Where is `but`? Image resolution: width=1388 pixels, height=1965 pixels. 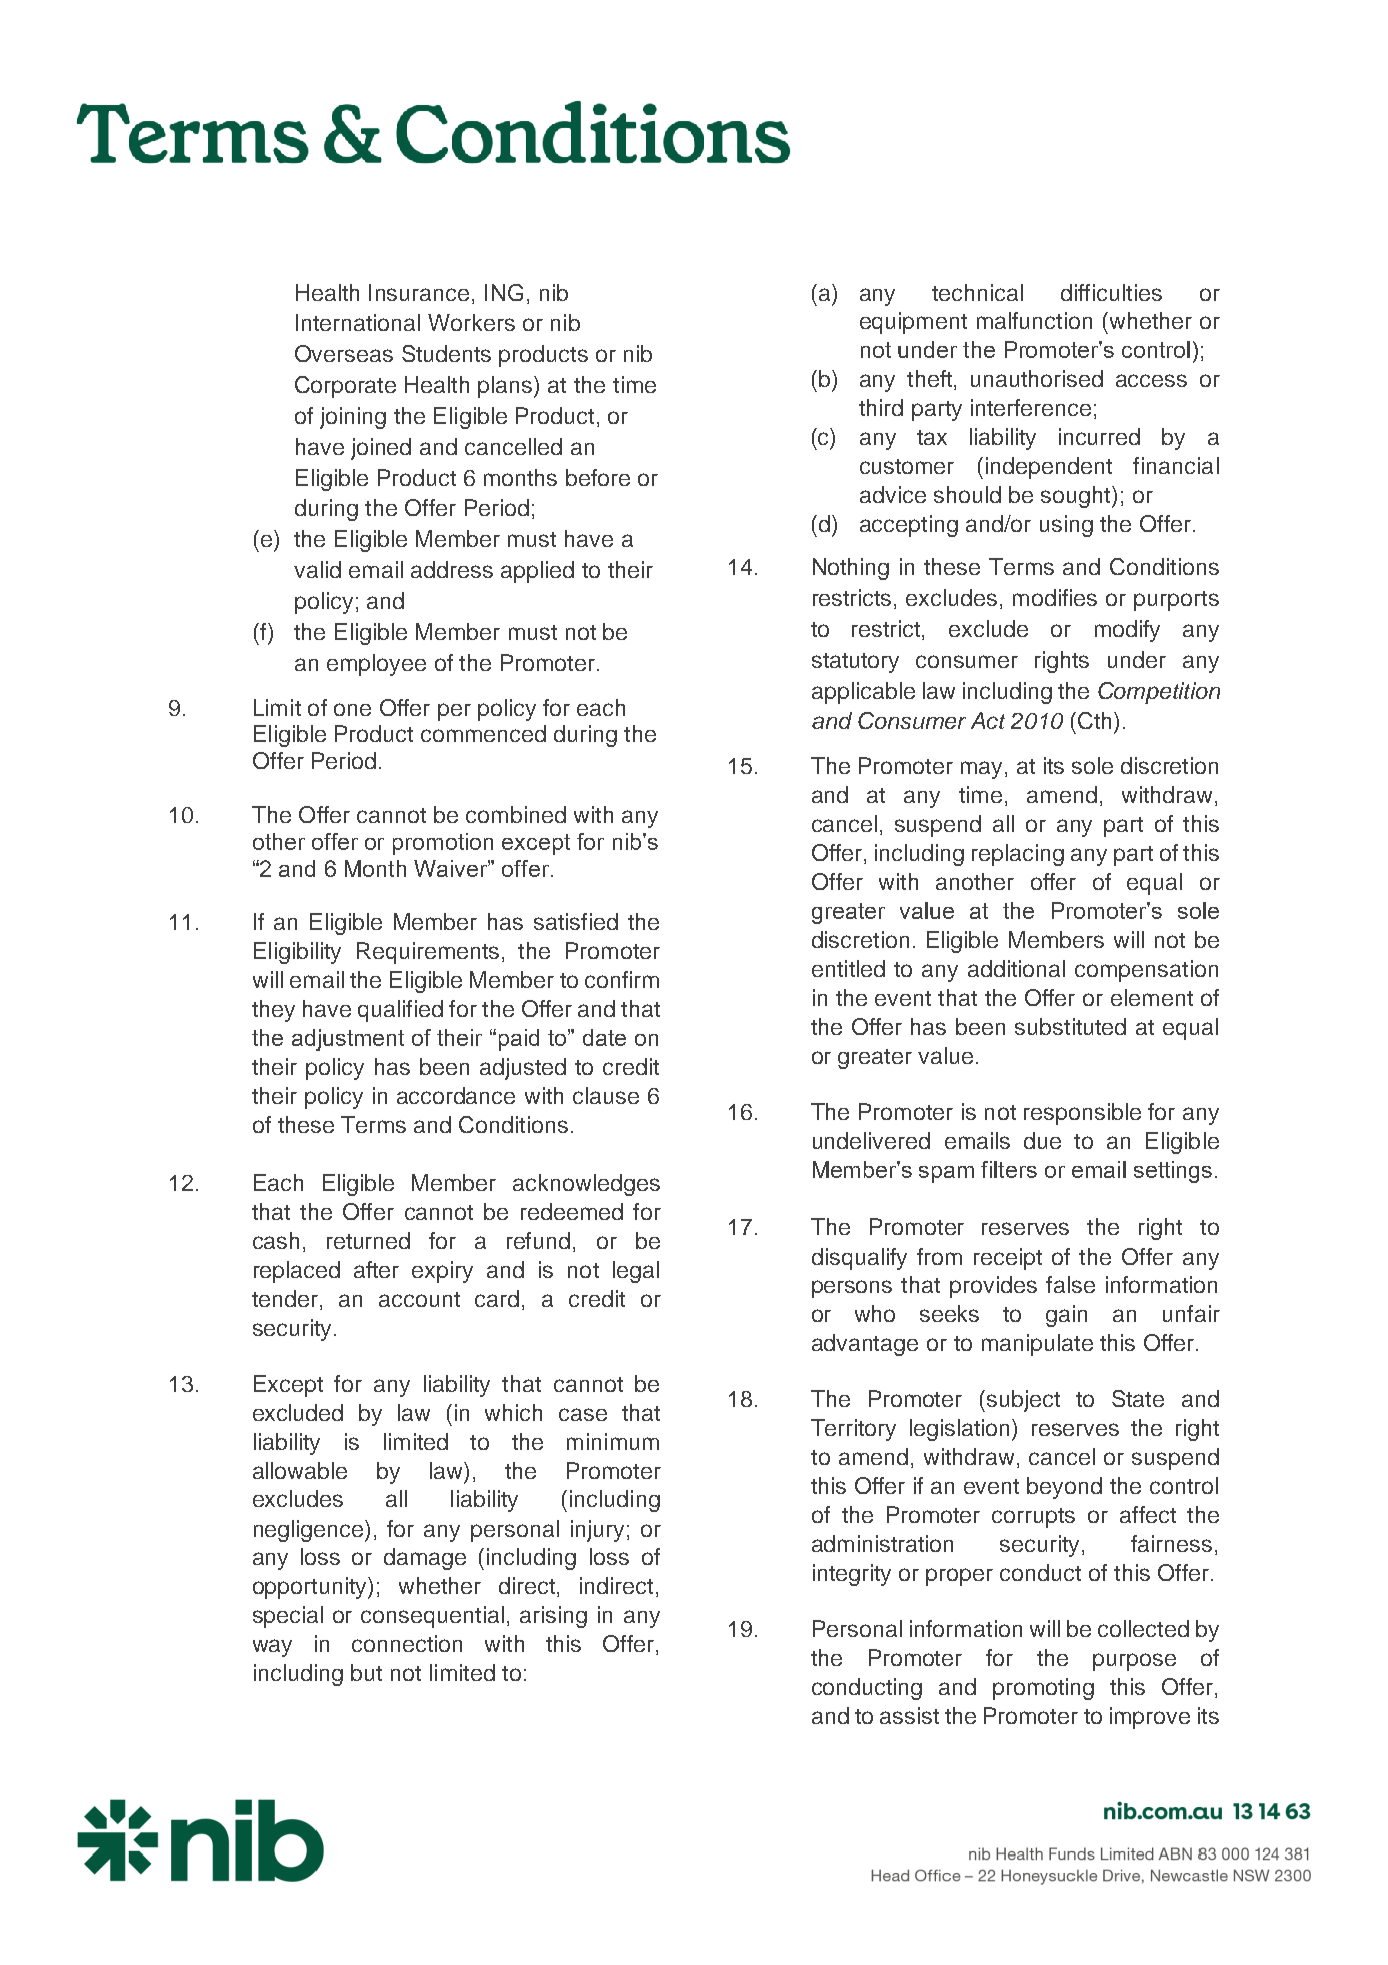 but is located at coordinates (366, 1672).
